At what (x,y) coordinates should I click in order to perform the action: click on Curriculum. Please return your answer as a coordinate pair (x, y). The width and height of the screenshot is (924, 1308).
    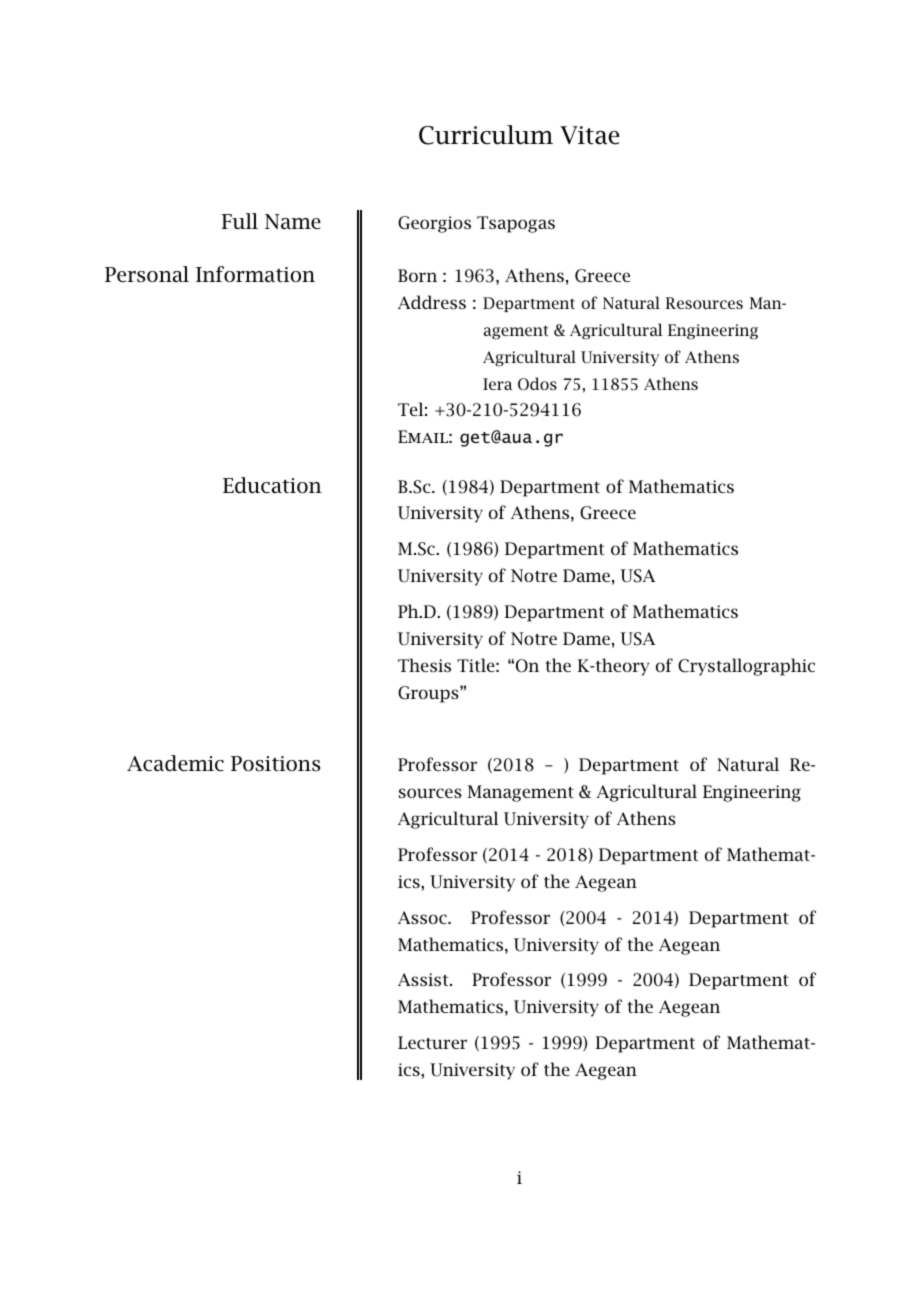
    Looking at the image, I should click on (486, 135).
